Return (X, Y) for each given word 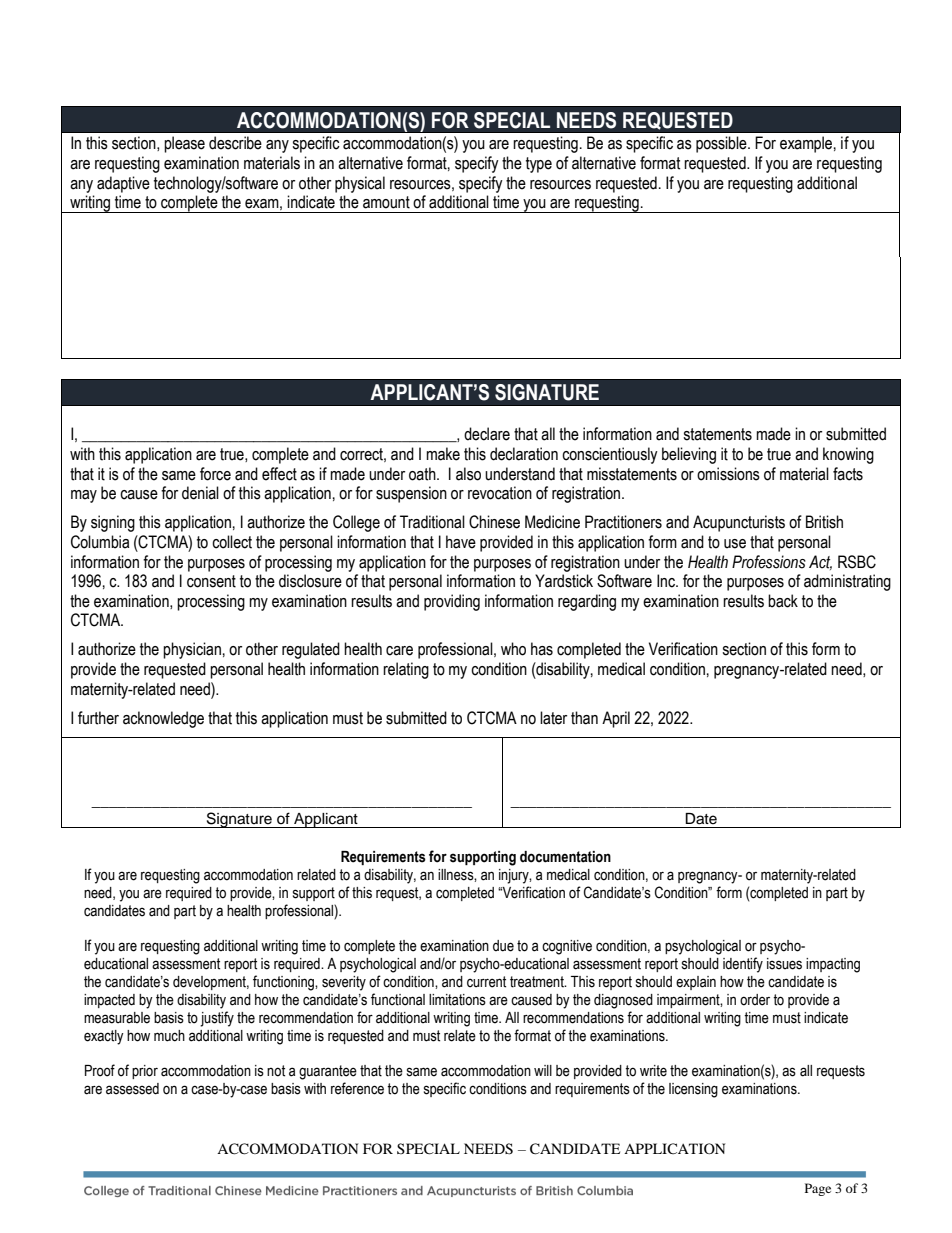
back (783, 601)
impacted (109, 1001)
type (539, 165)
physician (192, 650)
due (503, 946)
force (215, 474)
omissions (728, 474)
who (513, 649)
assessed (132, 1089)
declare (487, 434)
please (184, 144)
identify (743, 965)
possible (722, 144)
